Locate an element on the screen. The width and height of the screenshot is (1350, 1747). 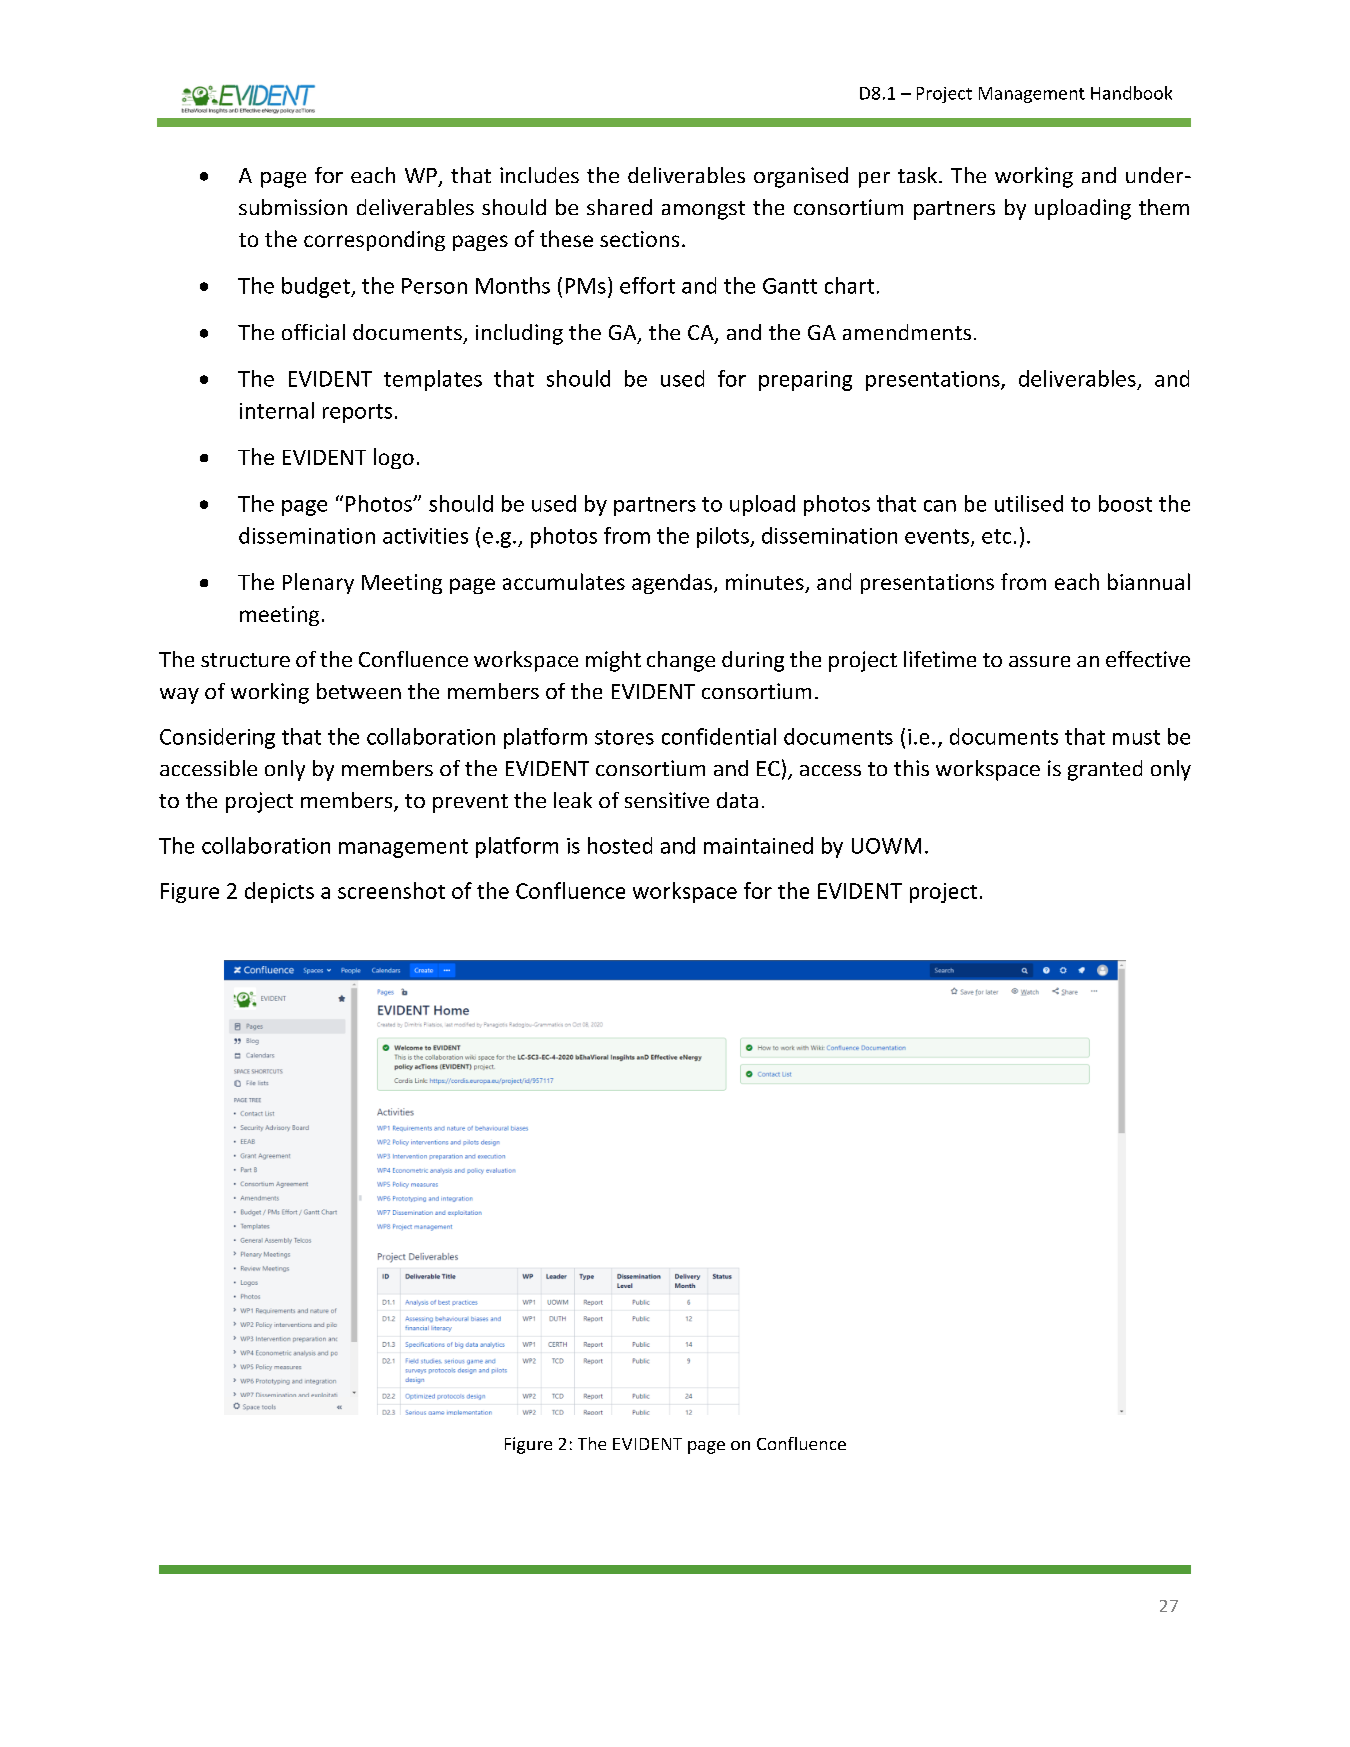
utilised is located at coordinates (1029, 503).
